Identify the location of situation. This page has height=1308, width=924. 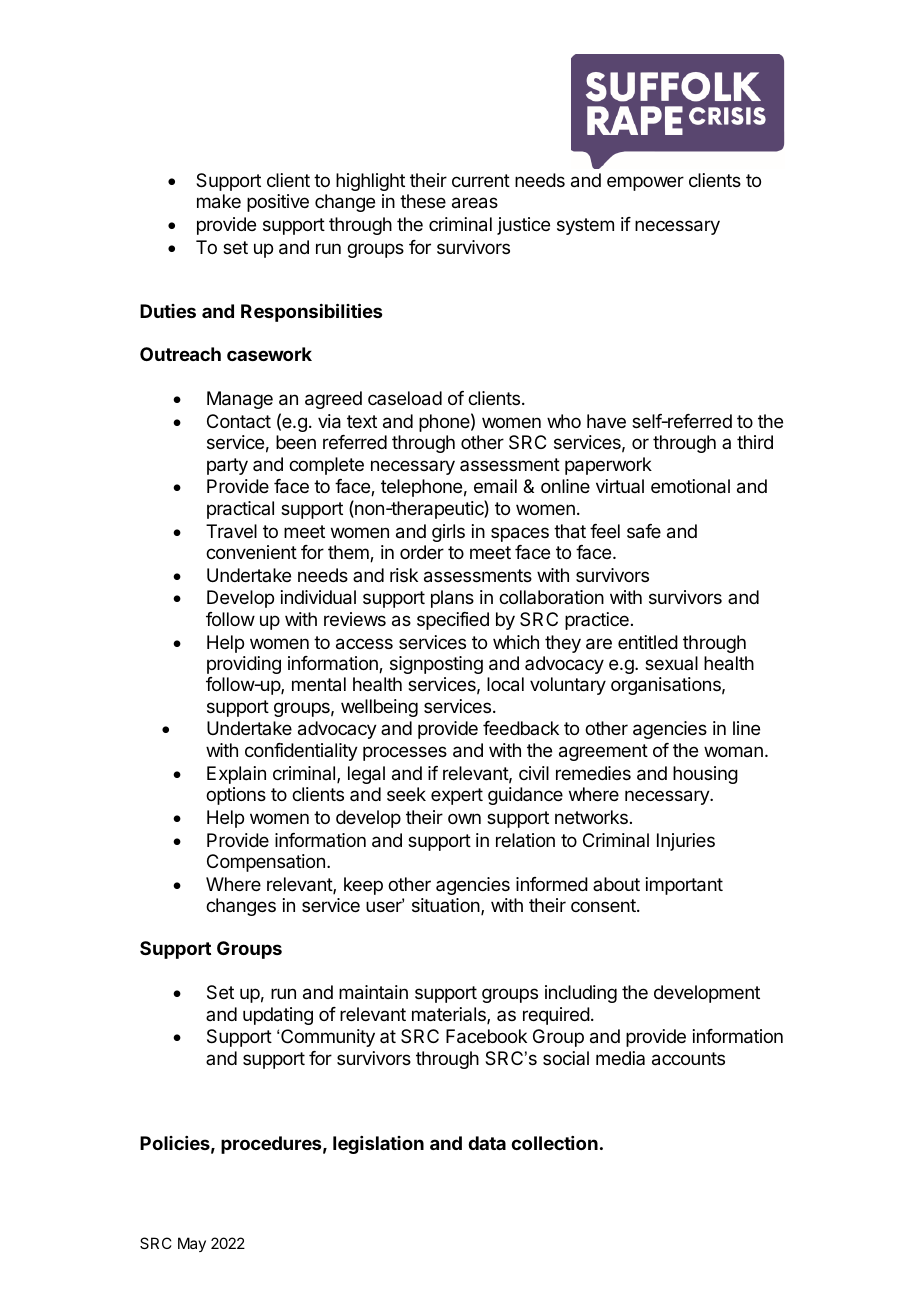
(447, 906).
